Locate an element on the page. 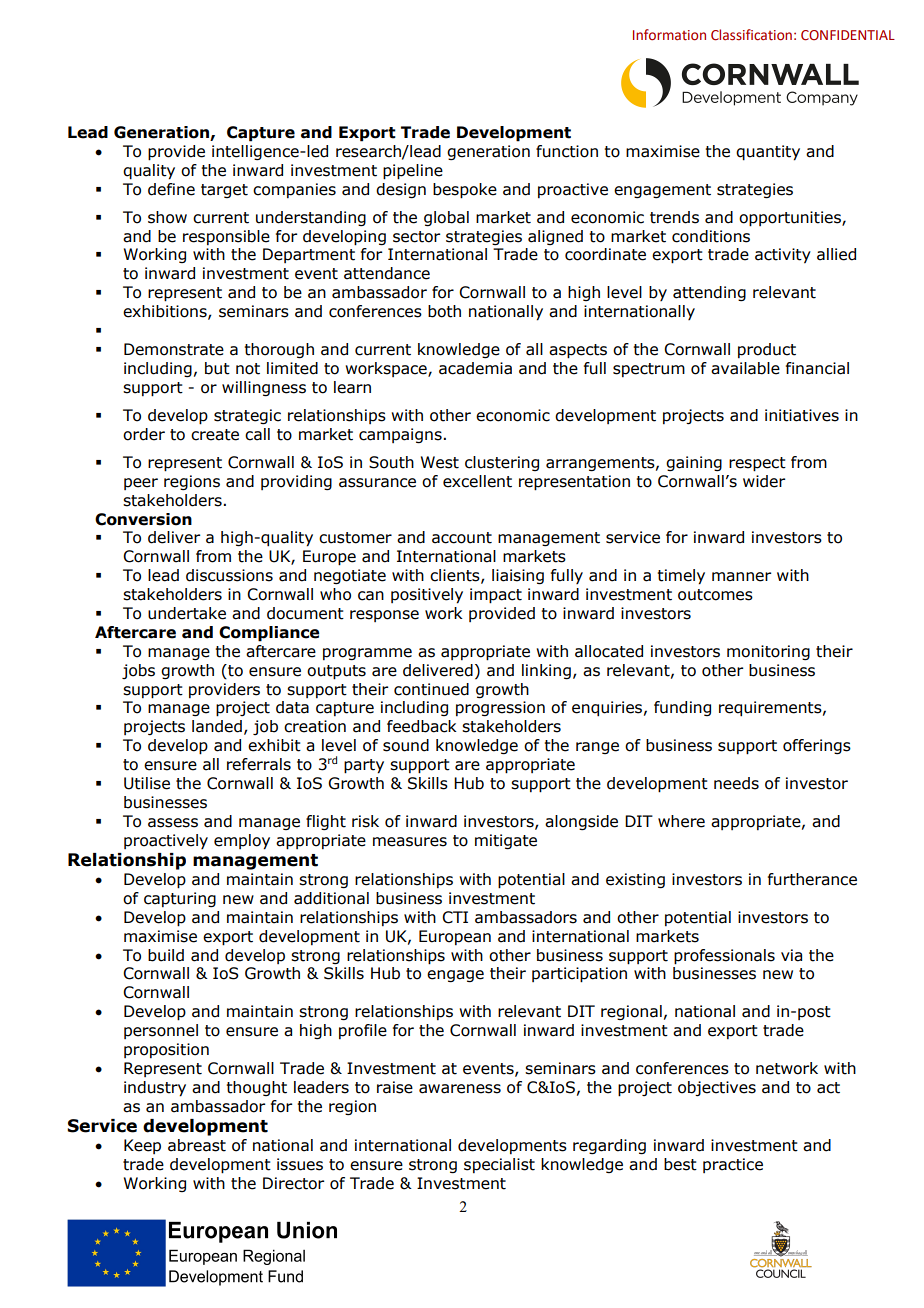 This page has height=1308, width=924. abreast is located at coordinates (197, 1145).
